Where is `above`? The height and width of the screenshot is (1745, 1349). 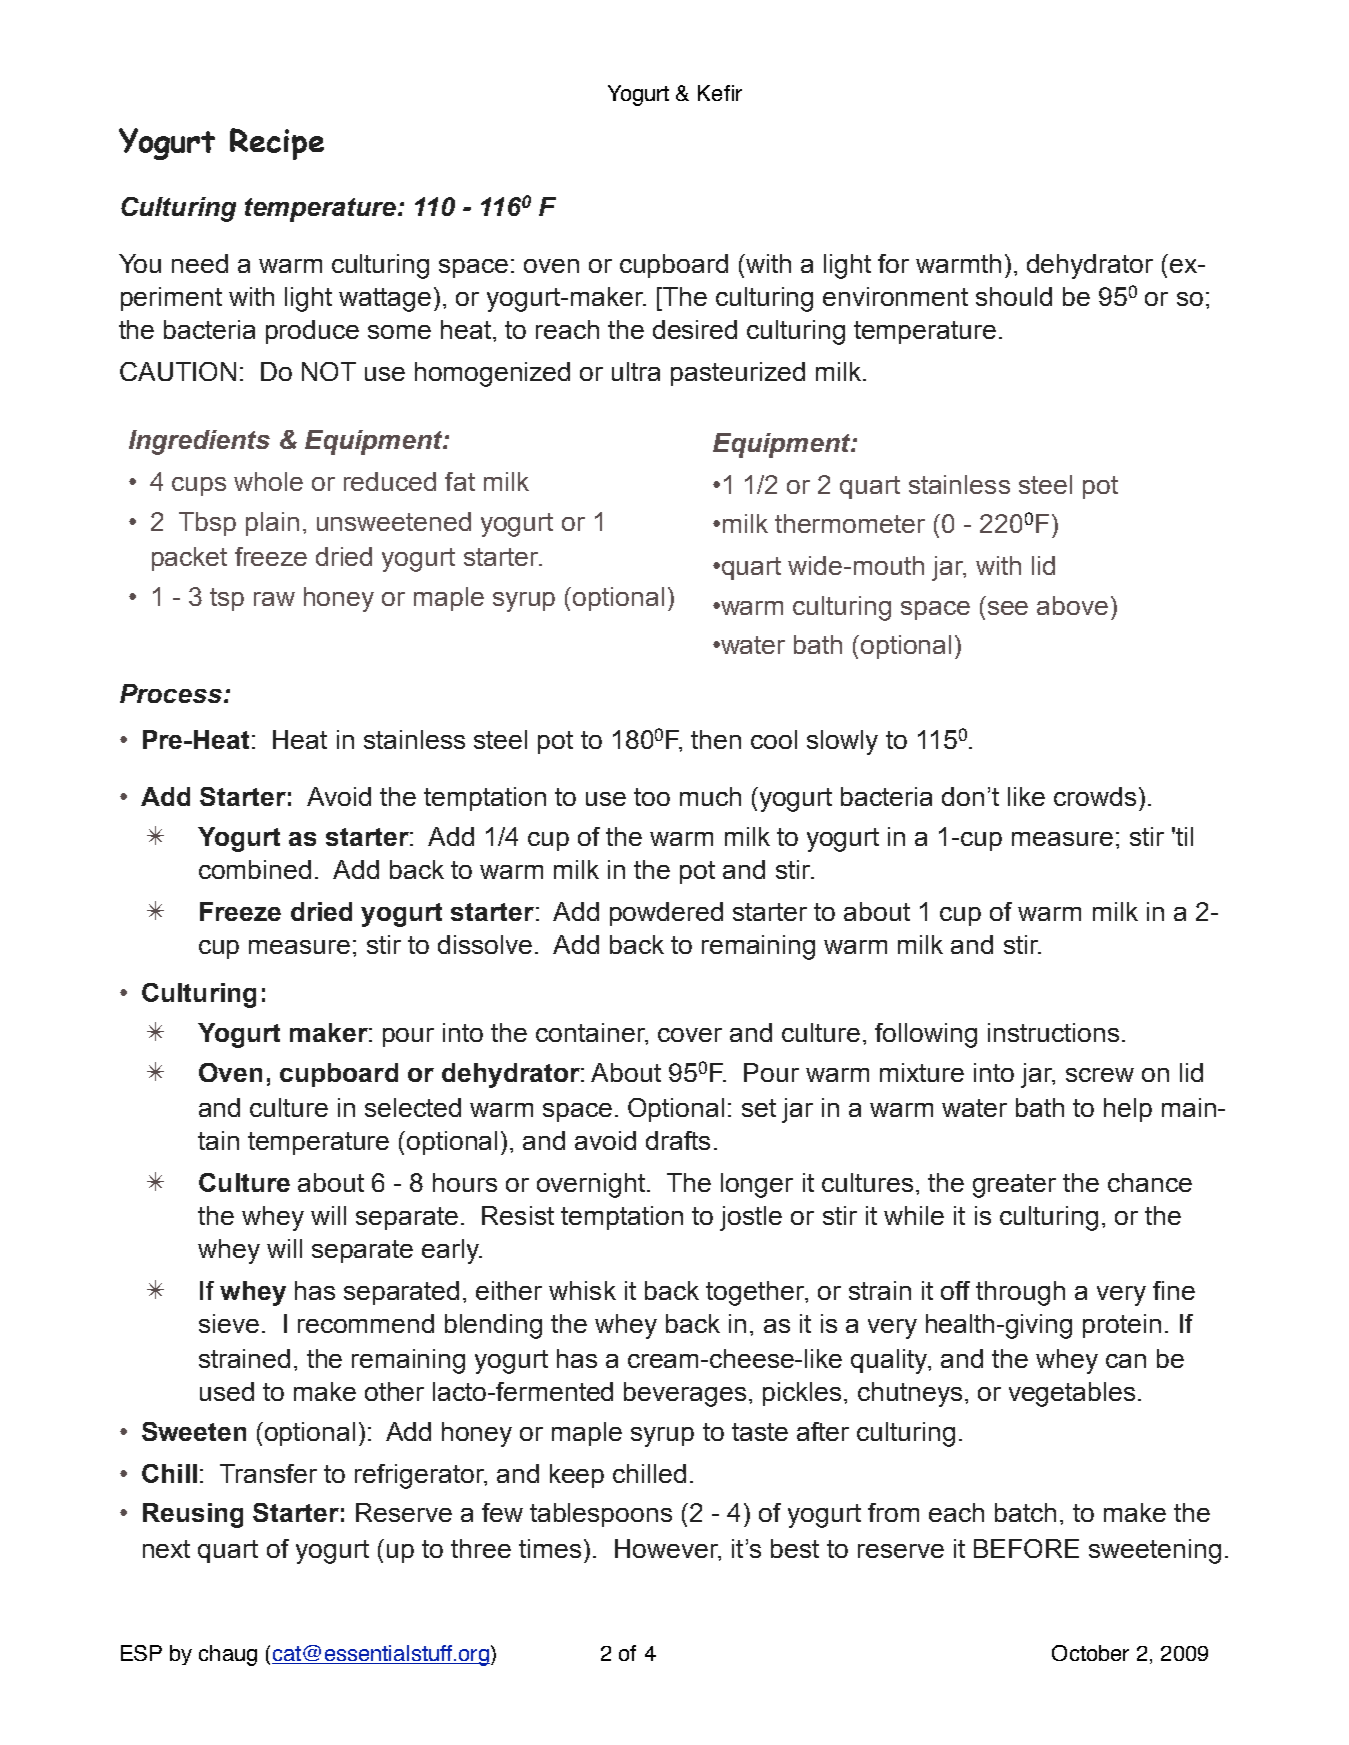 above is located at coordinates (1072, 605).
